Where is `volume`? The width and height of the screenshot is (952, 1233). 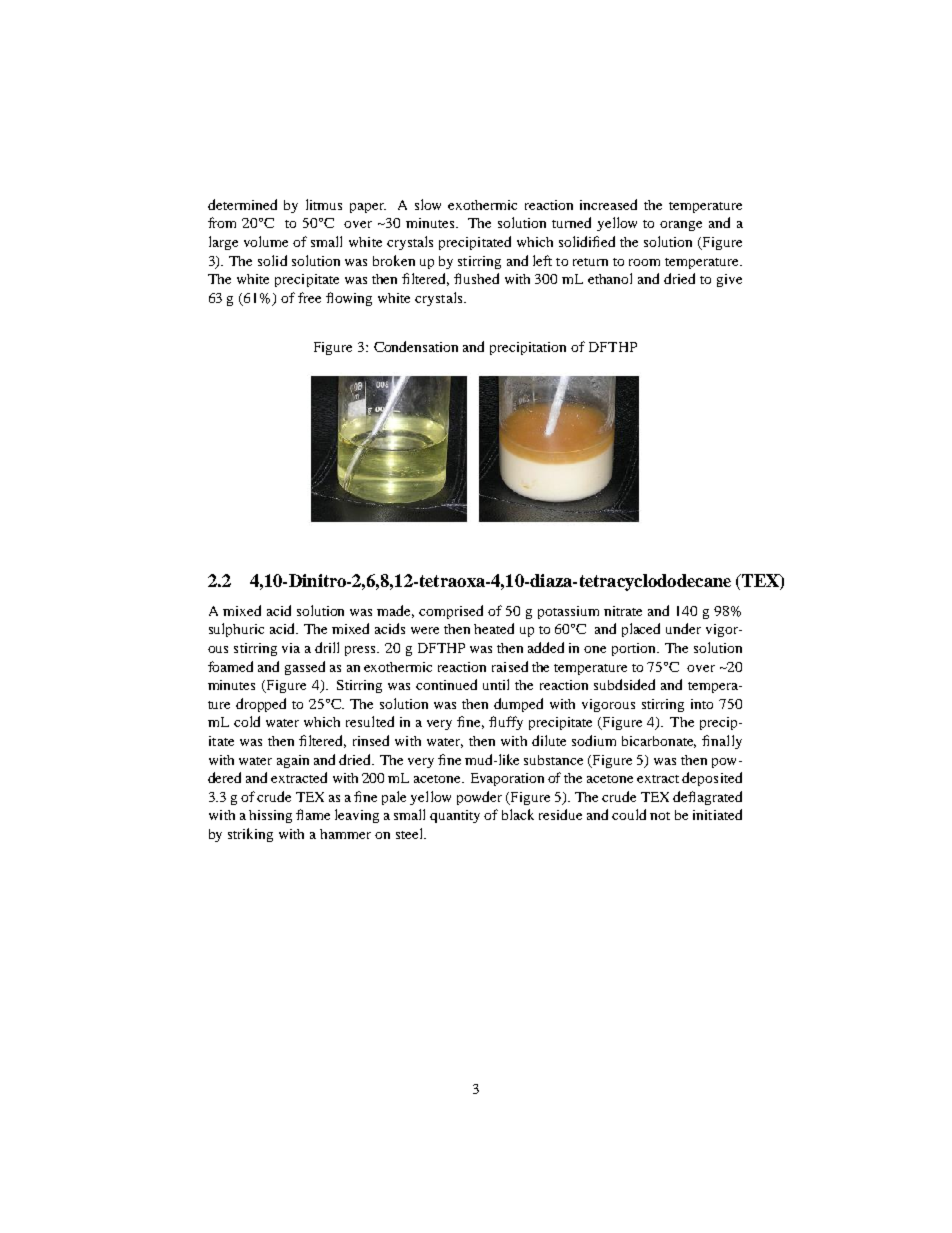
volume is located at coordinates (266, 241).
